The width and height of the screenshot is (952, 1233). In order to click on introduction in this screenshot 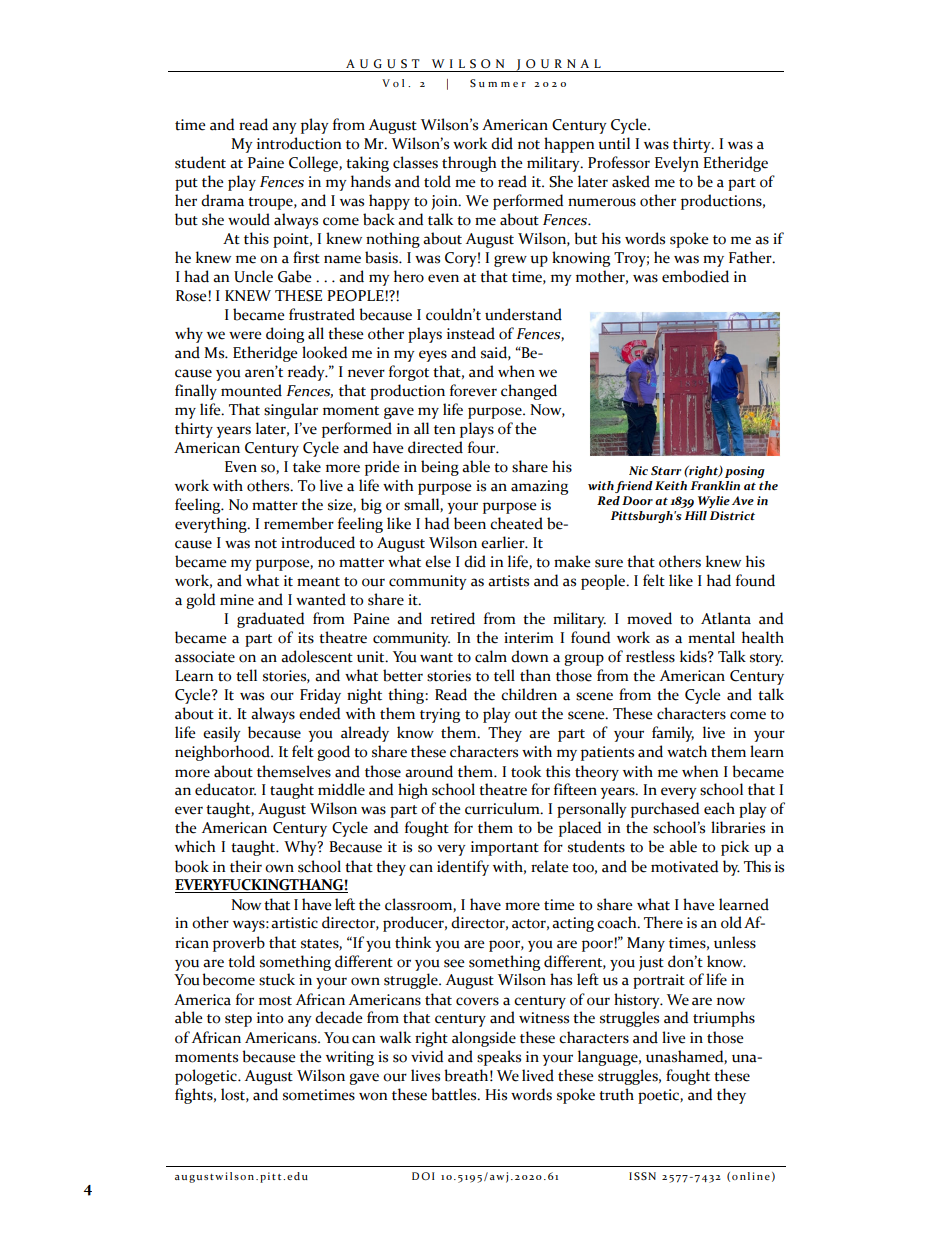, I will do `click(299, 143)`.
